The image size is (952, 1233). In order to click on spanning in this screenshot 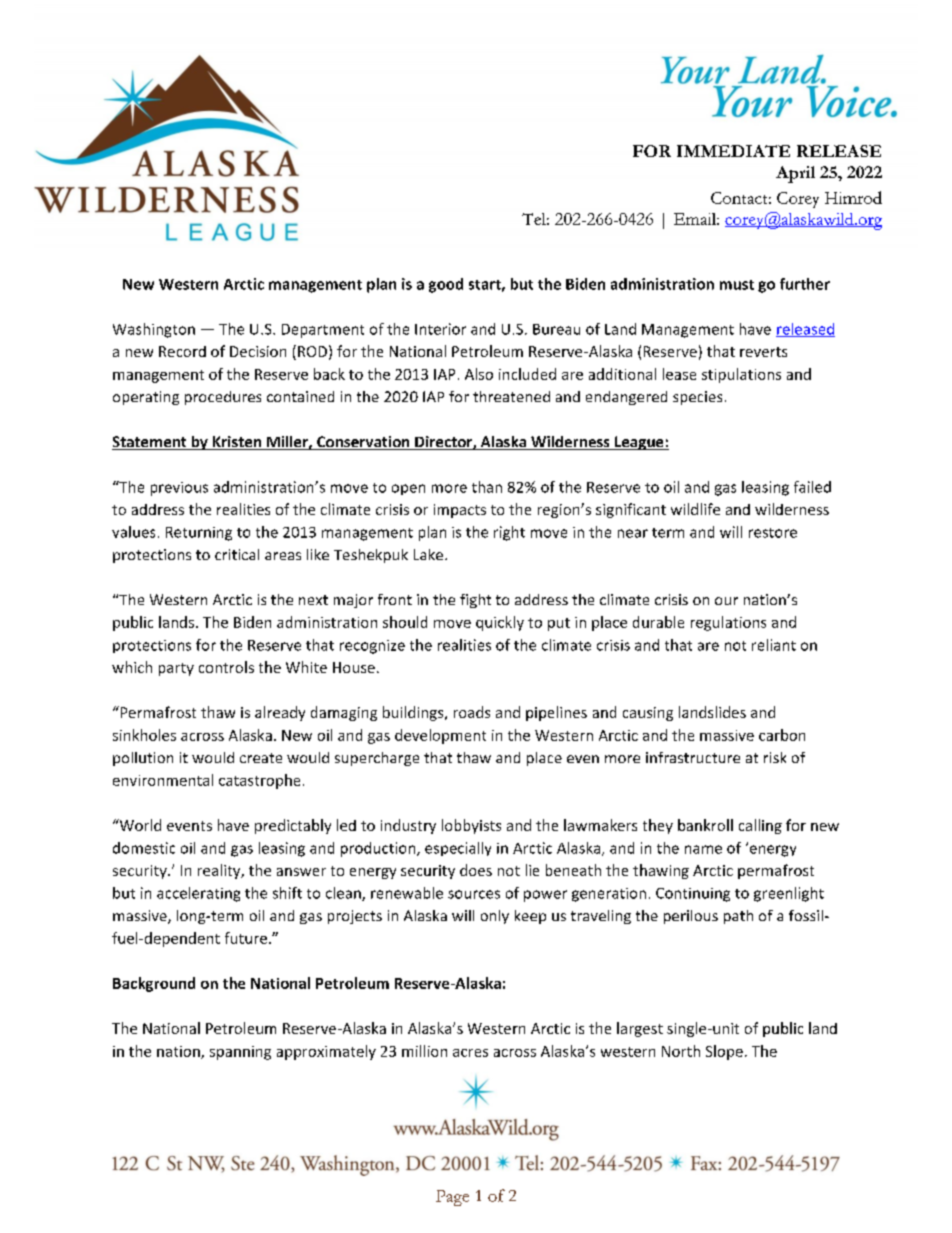, I will do `click(240, 1053)`.
